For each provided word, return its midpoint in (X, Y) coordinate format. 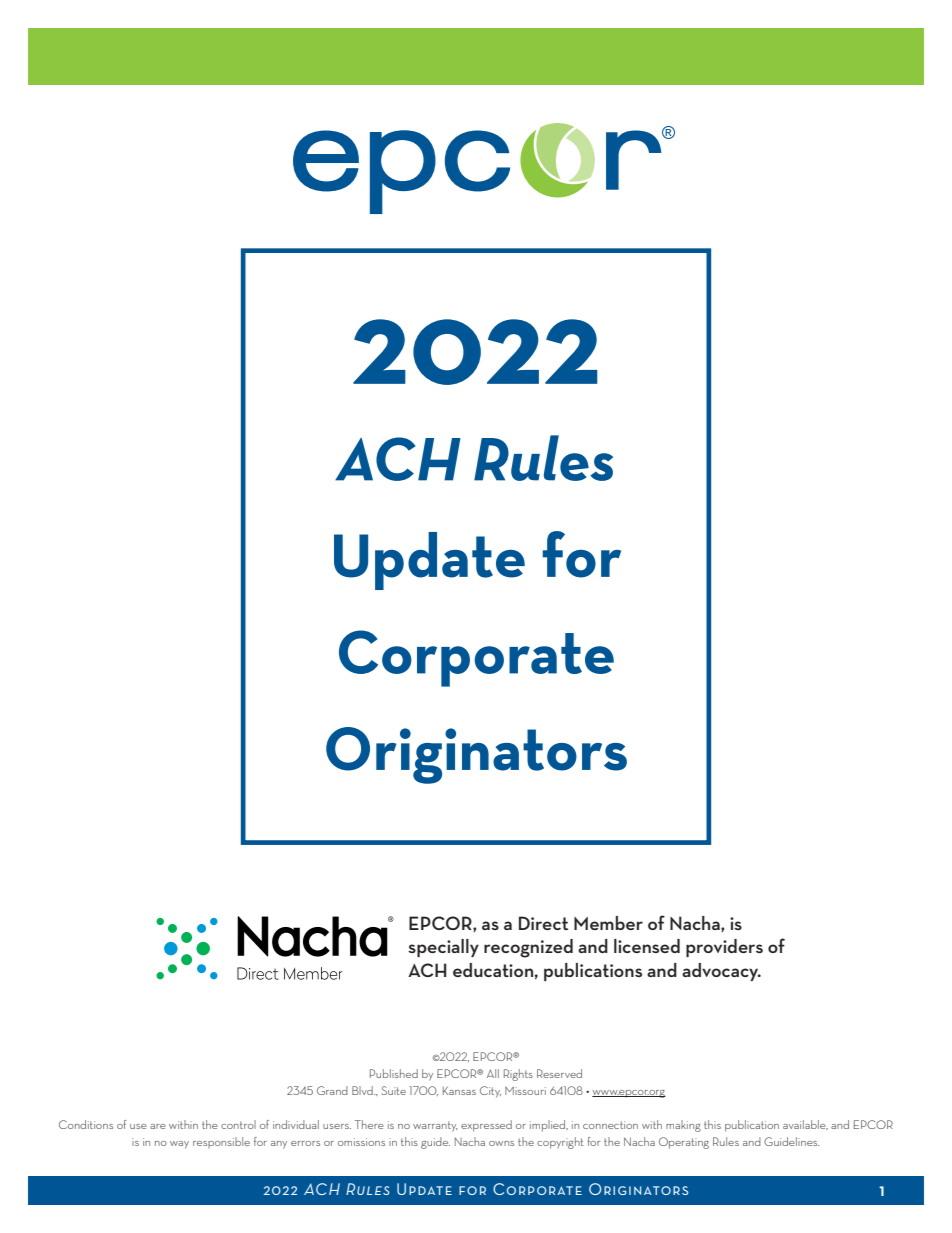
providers (724, 948)
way (179, 1145)
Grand (332, 1090)
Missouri (525, 1091)
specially (443, 948)
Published (394, 1073)
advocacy (721, 972)
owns (501, 1143)
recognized (528, 948)
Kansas (459, 1090)
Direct (543, 923)
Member (608, 923)
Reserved (559, 1073)
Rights (518, 1075)
